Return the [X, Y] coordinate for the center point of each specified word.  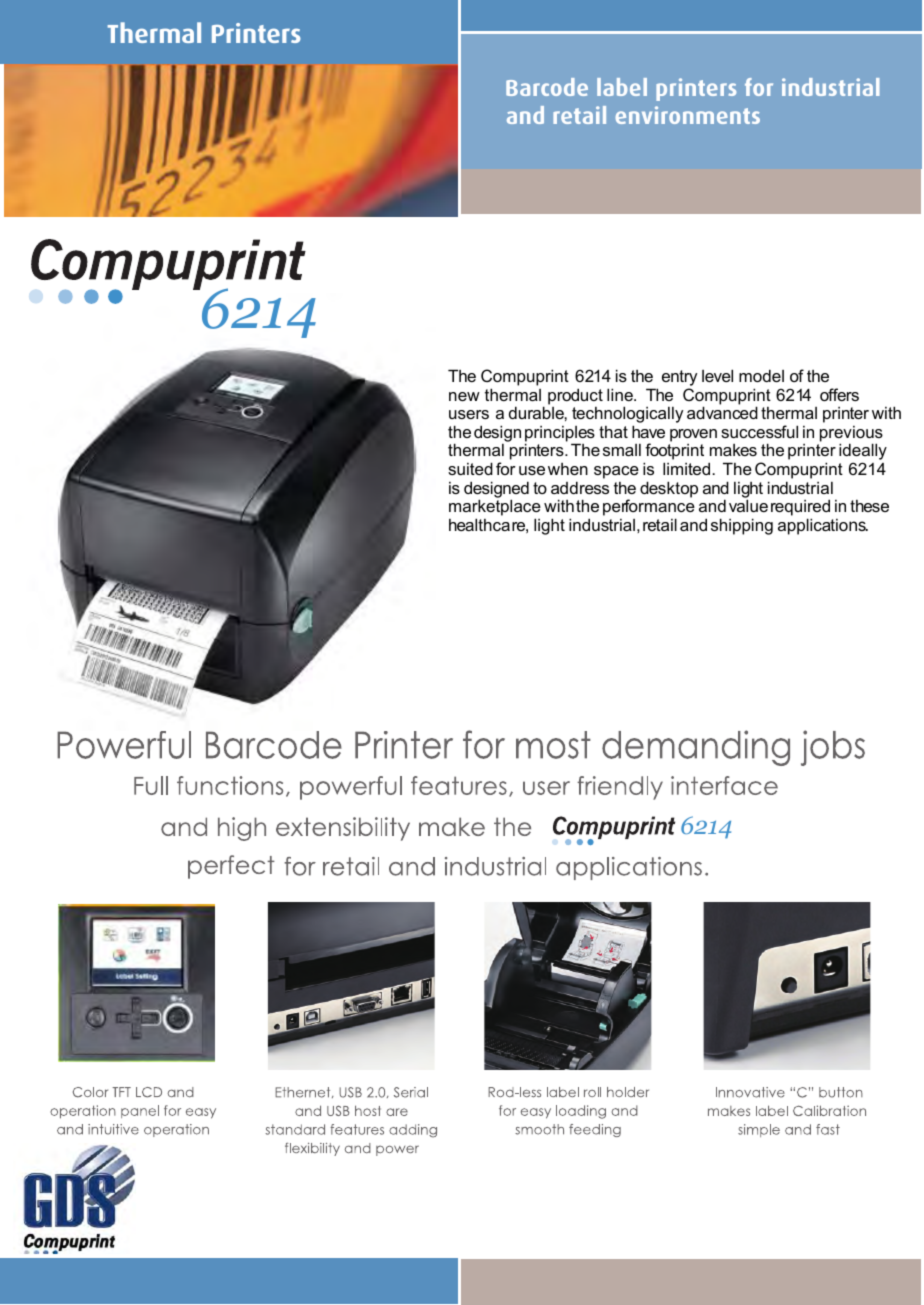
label [622, 87]
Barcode [547, 87]
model [761, 375]
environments [688, 115]
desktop [669, 489]
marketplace [495, 509]
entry [679, 379]
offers [839, 394]
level [717, 375]
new [464, 396]
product [575, 396]
